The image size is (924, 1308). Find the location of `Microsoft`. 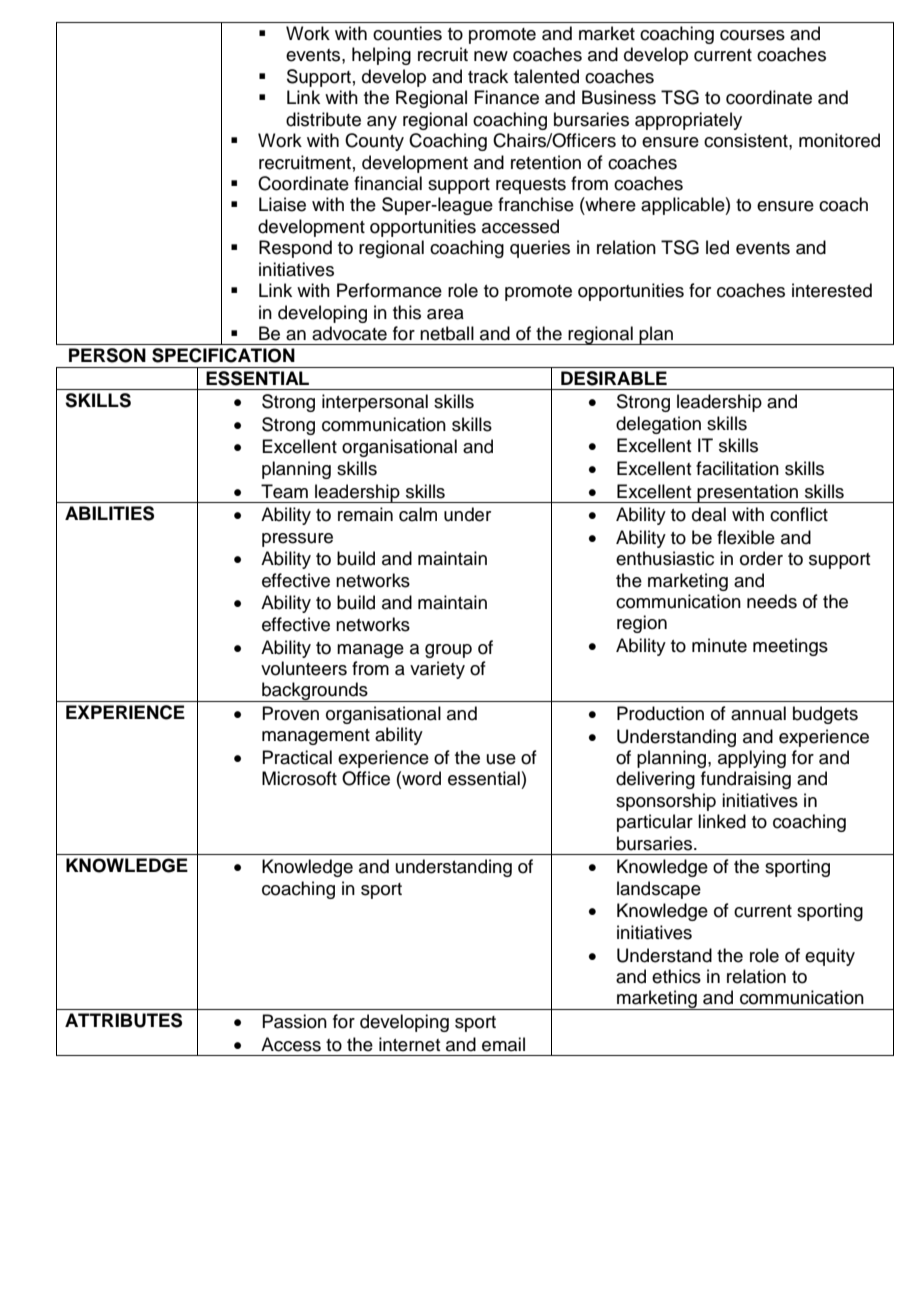

Microsoft is located at coordinates (299, 778).
